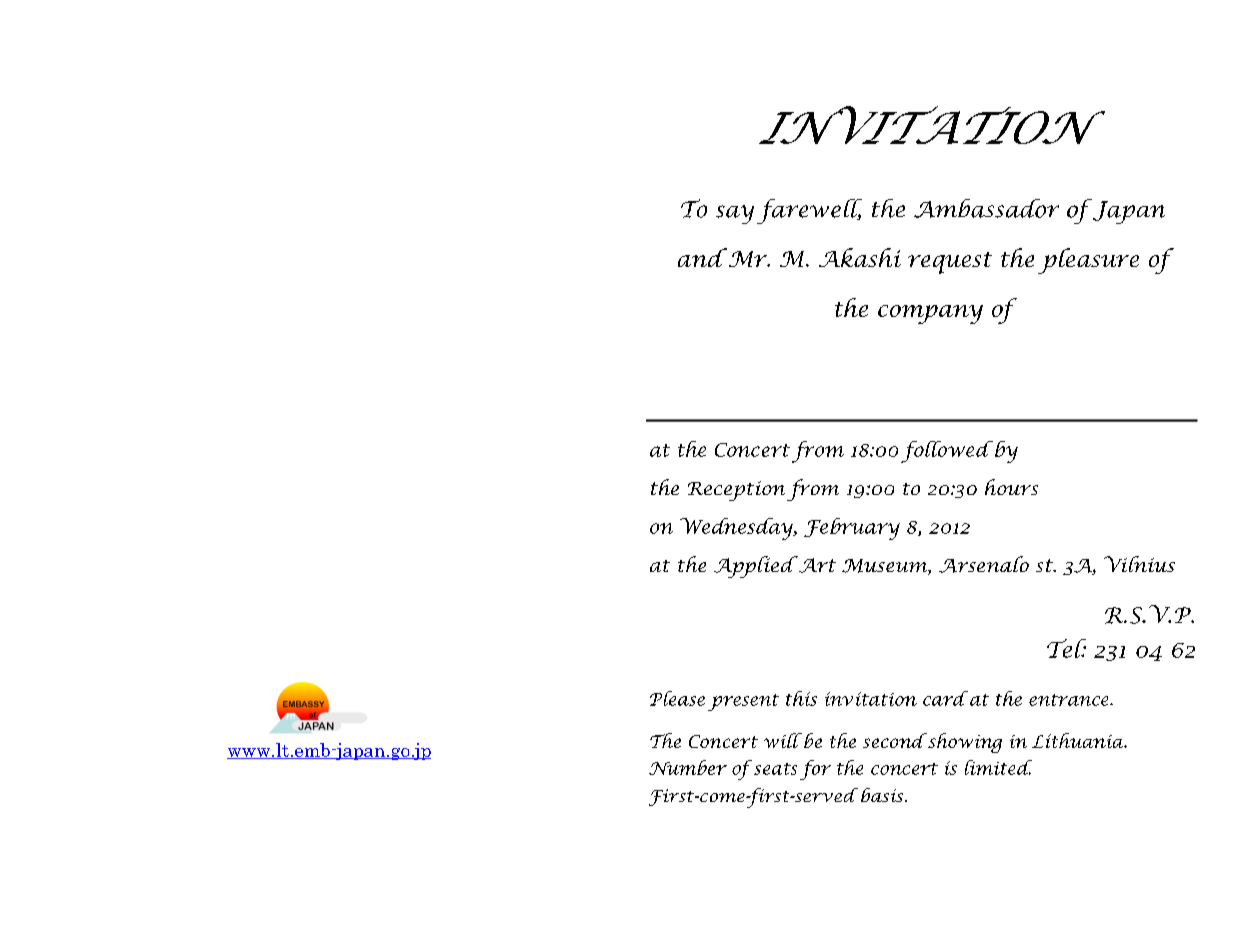  Describe the element at coordinates (774, 767) in the screenshot. I see `seats` at that location.
